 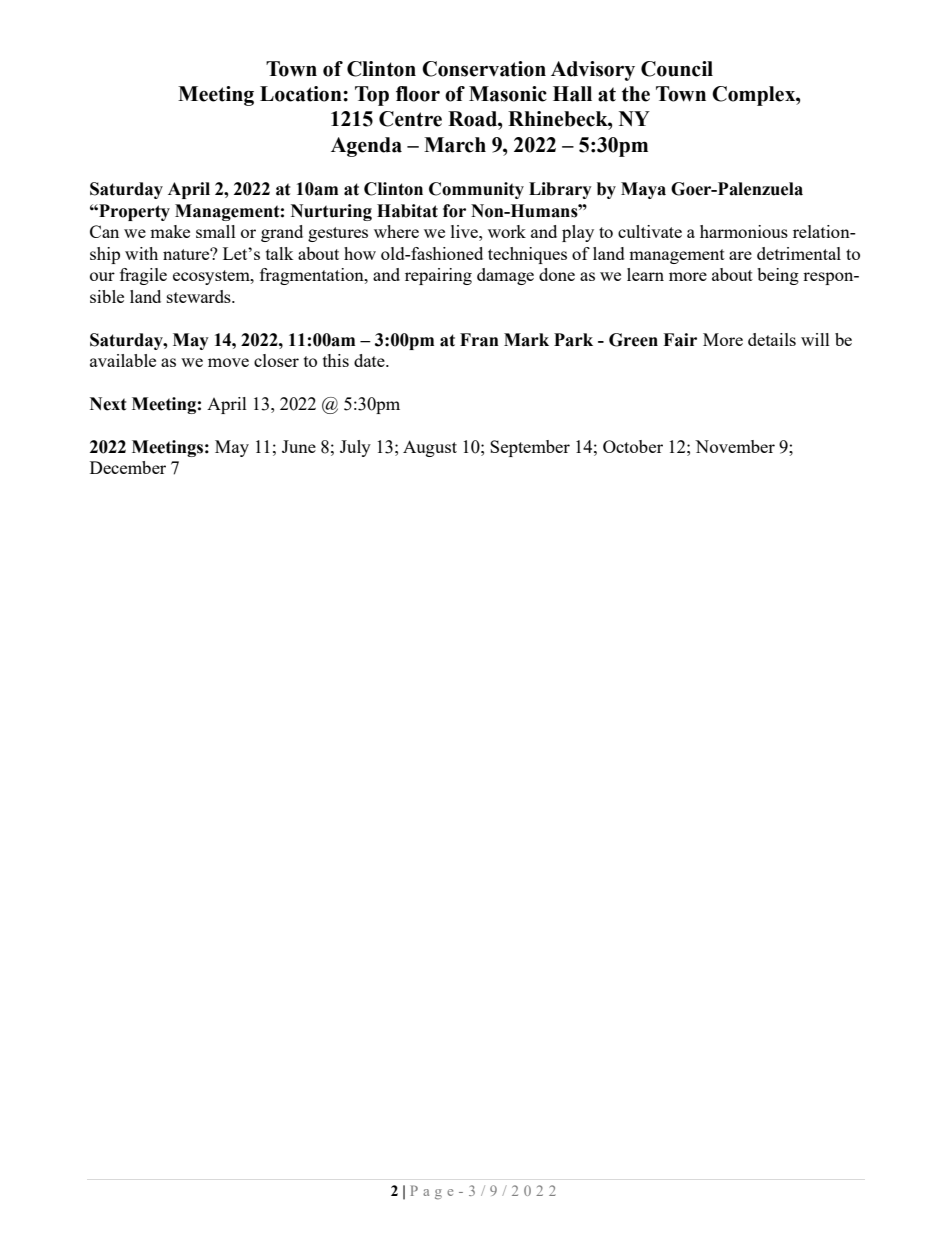 What do you see at coordinates (212, 277) in the screenshot?
I see `ecosystem` at bounding box center [212, 277].
